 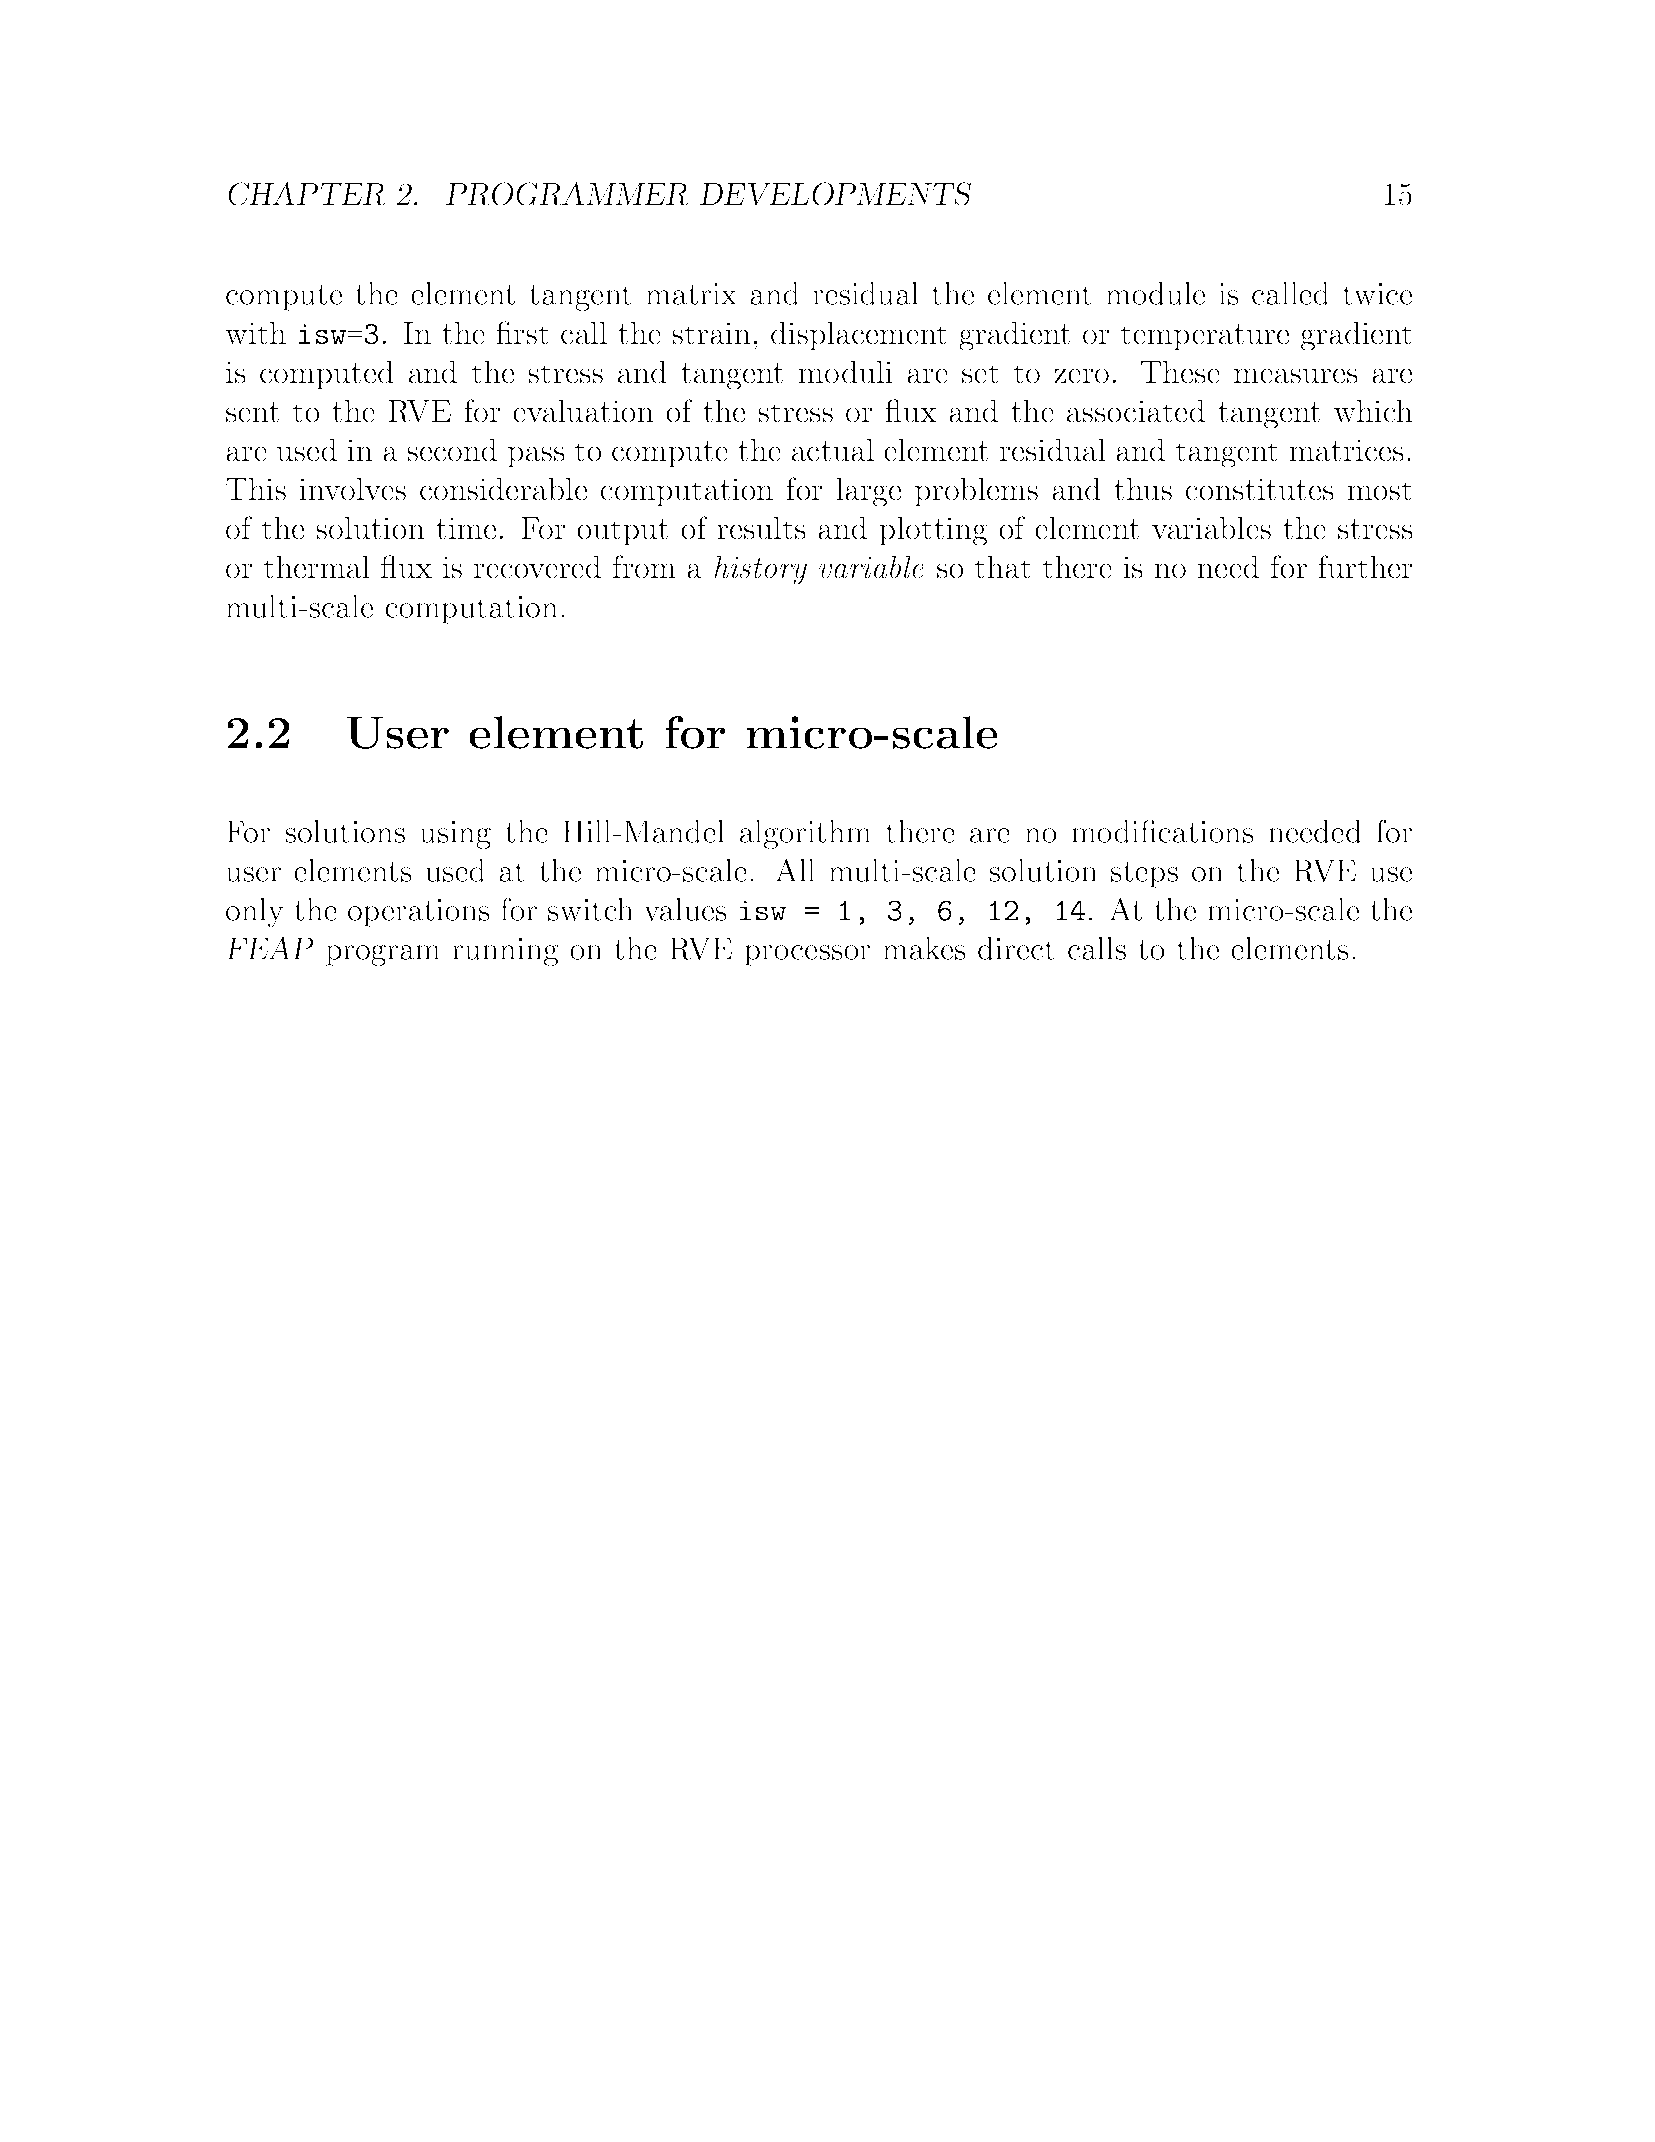 I want to click on module, so click(x=1155, y=293).
